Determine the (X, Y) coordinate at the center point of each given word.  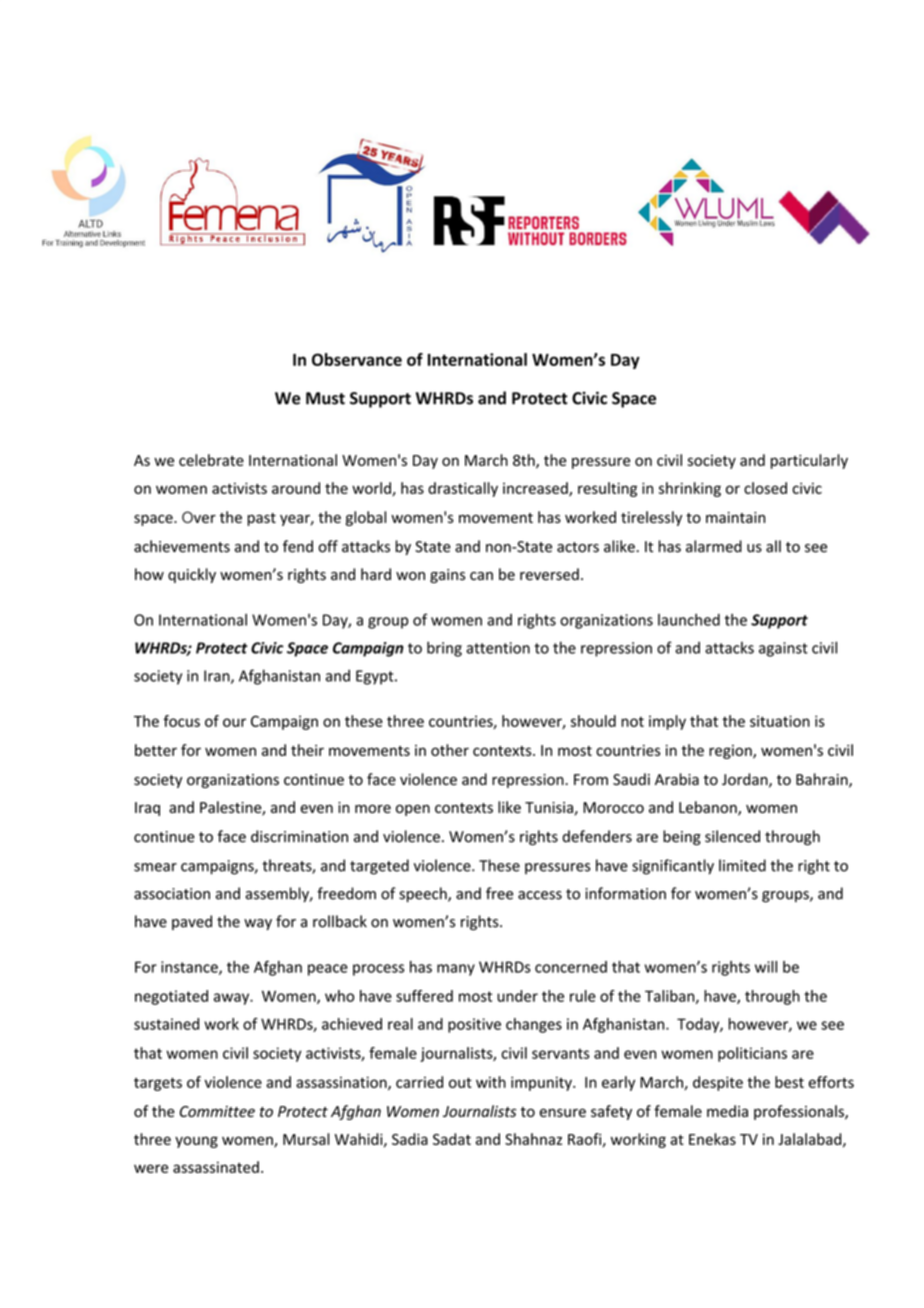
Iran (218, 677)
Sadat (452, 1139)
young (196, 1142)
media (727, 1111)
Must (325, 398)
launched (689, 620)
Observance (357, 359)
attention (498, 648)
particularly (809, 461)
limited (742, 865)
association (172, 894)
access (540, 895)
